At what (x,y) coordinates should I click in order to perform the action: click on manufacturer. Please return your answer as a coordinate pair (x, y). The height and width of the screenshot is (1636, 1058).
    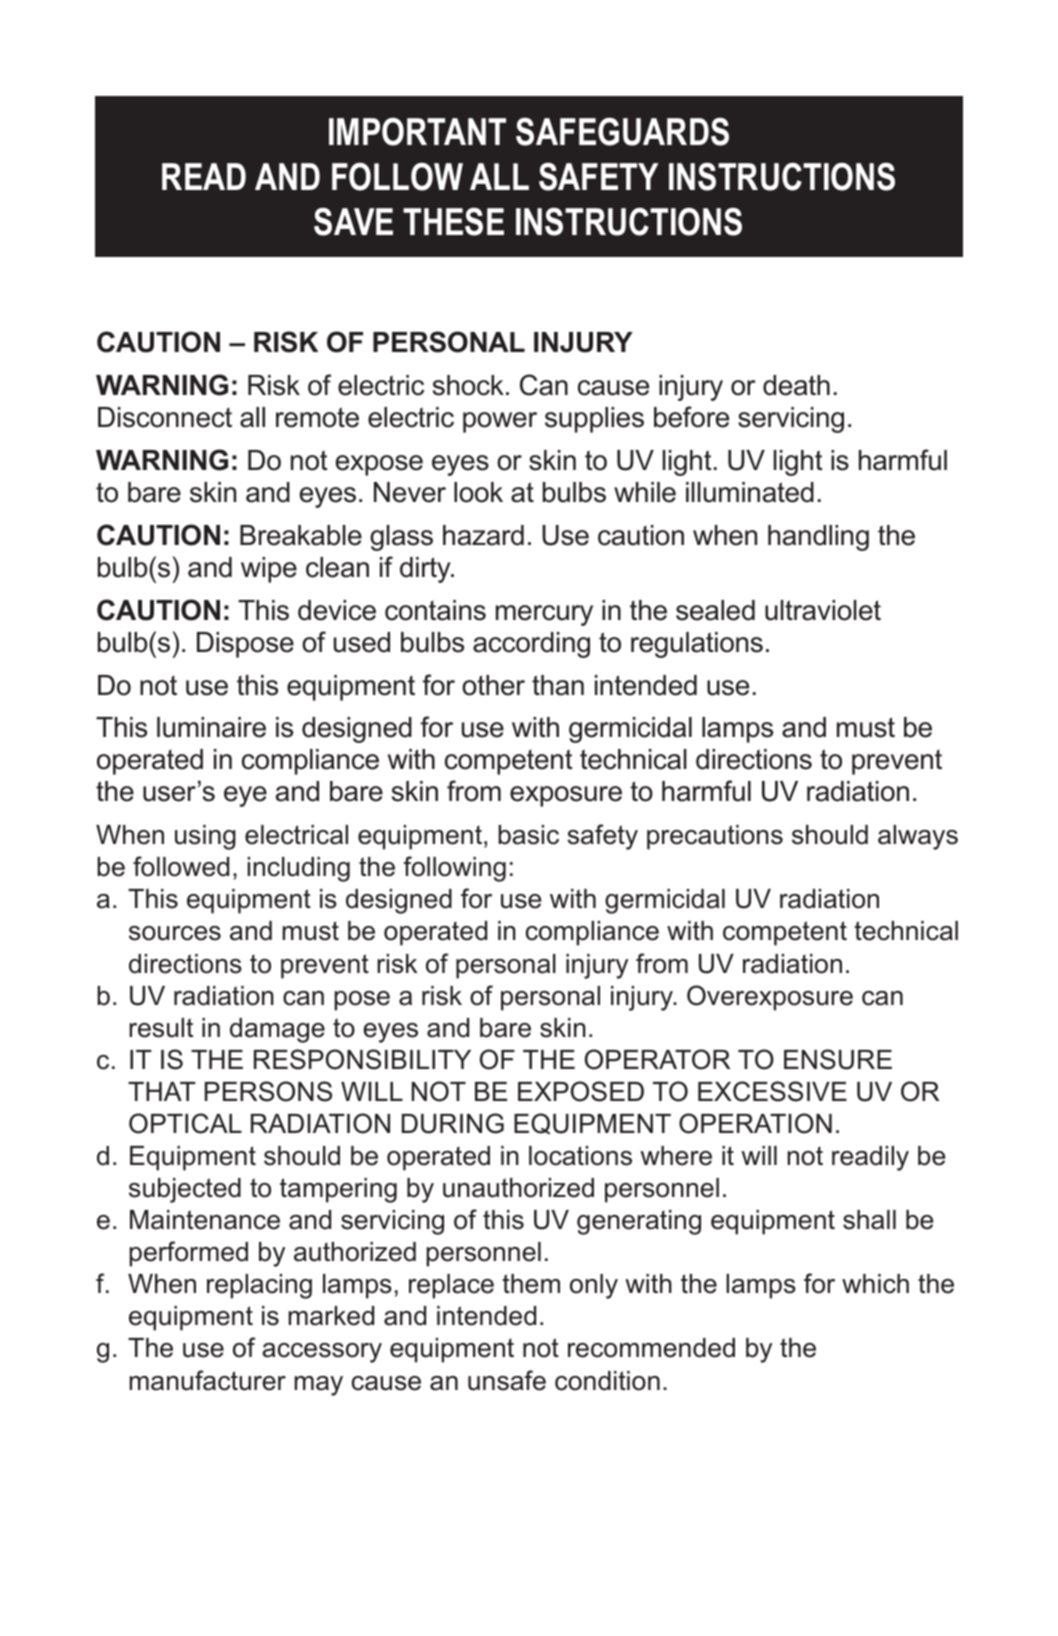
    Looking at the image, I should click on (207, 1380).
